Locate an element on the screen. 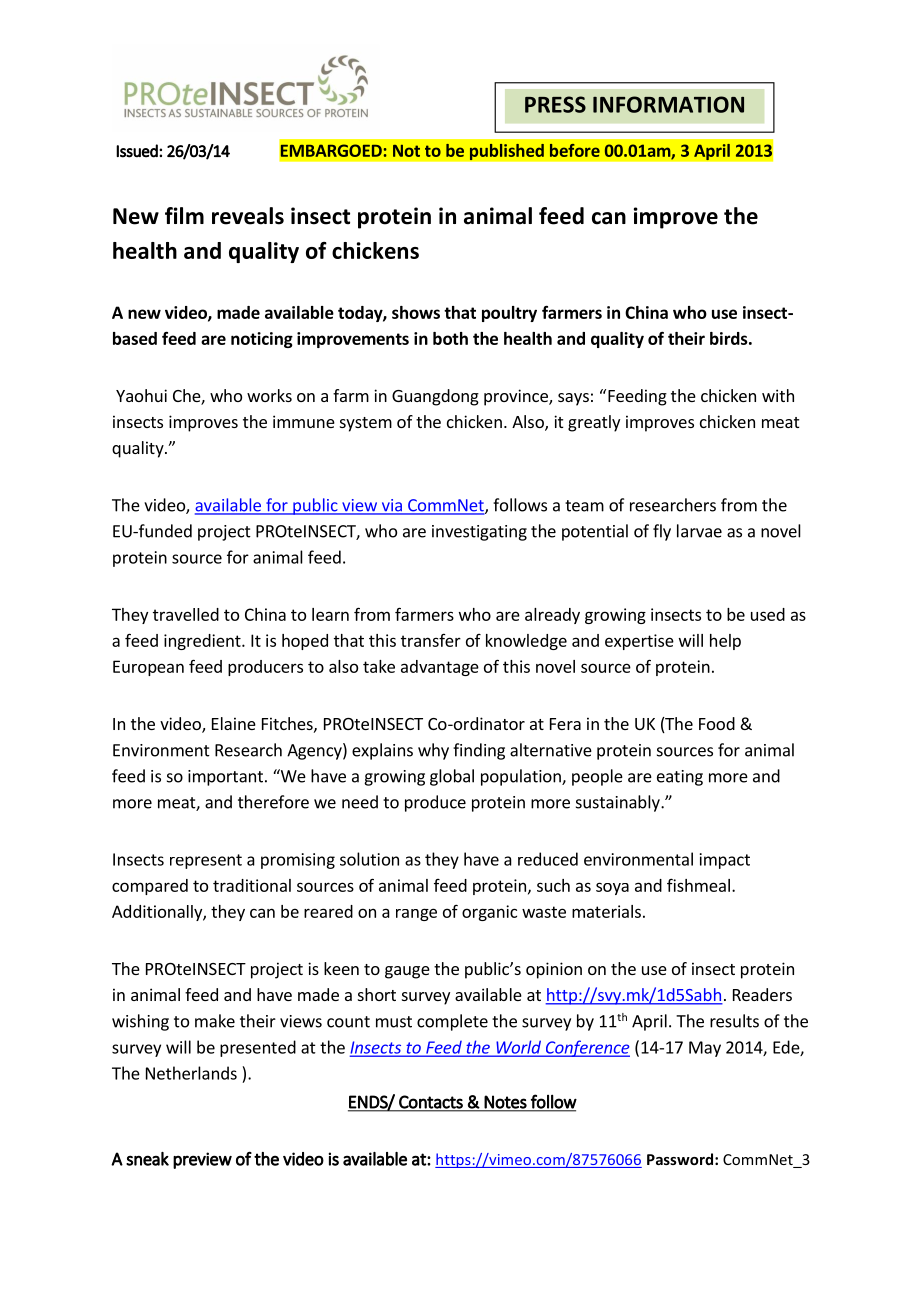  Netherlands is located at coordinates (191, 1073).
